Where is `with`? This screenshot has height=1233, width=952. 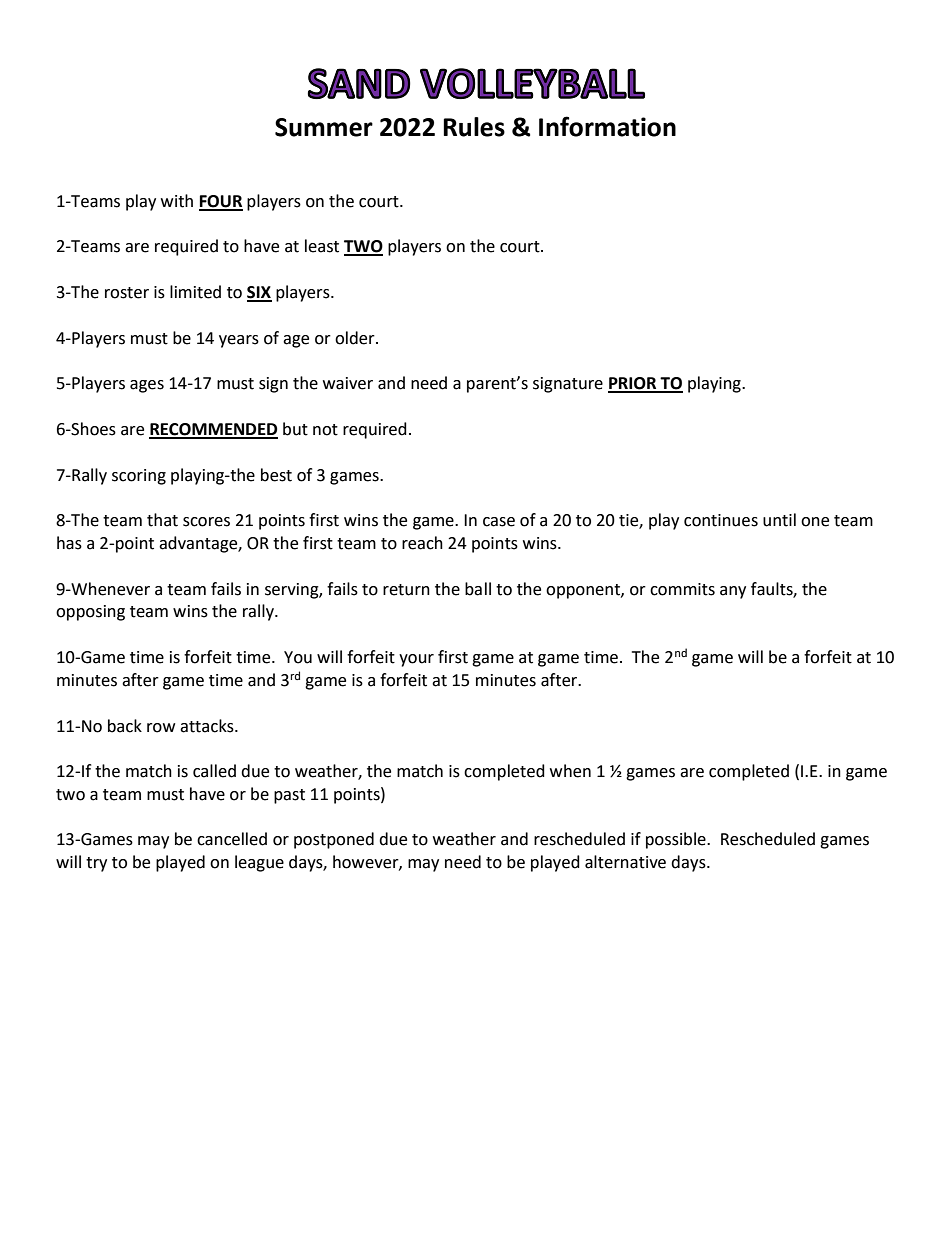
with is located at coordinates (177, 201).
